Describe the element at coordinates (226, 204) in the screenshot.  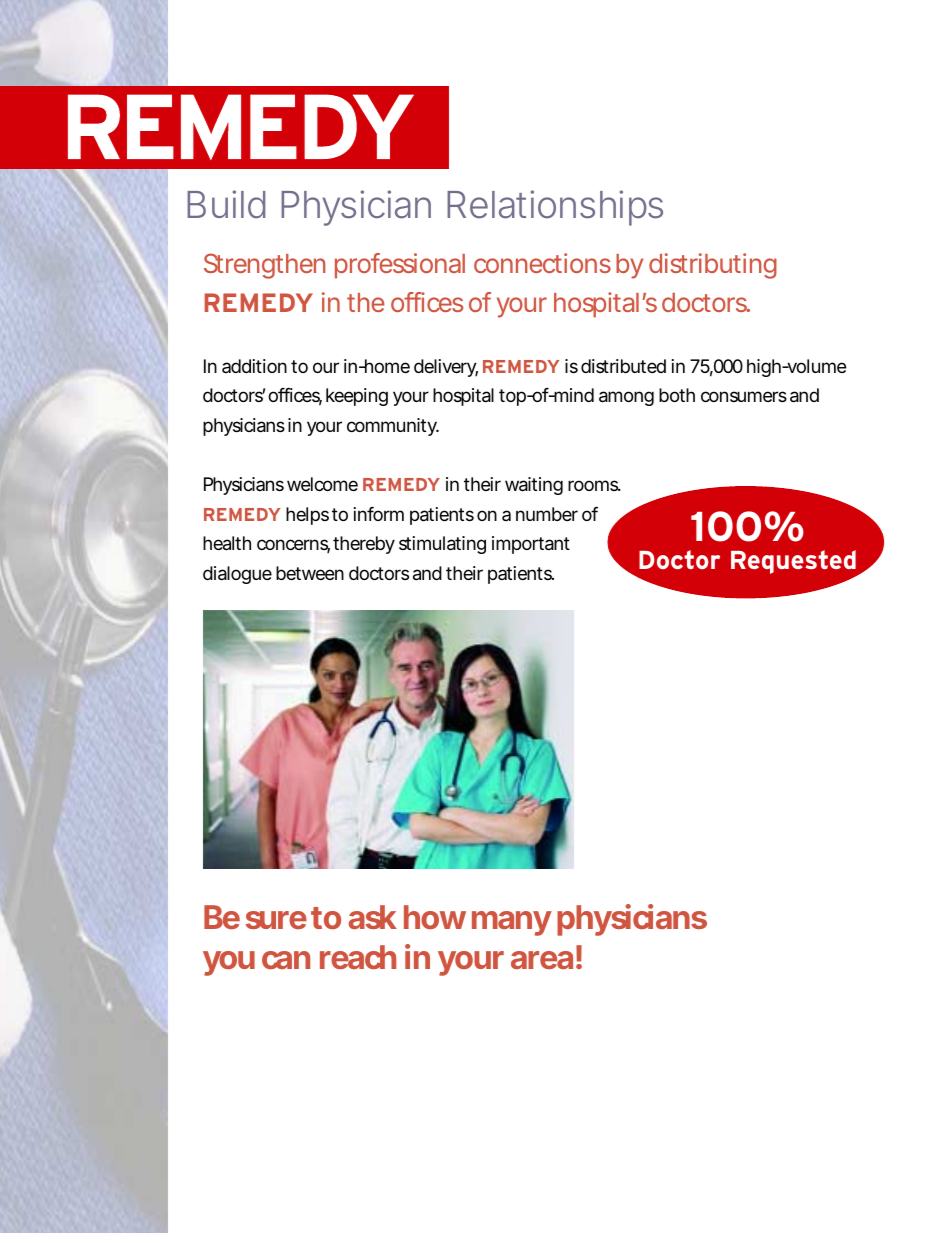
I see `Build` at that location.
